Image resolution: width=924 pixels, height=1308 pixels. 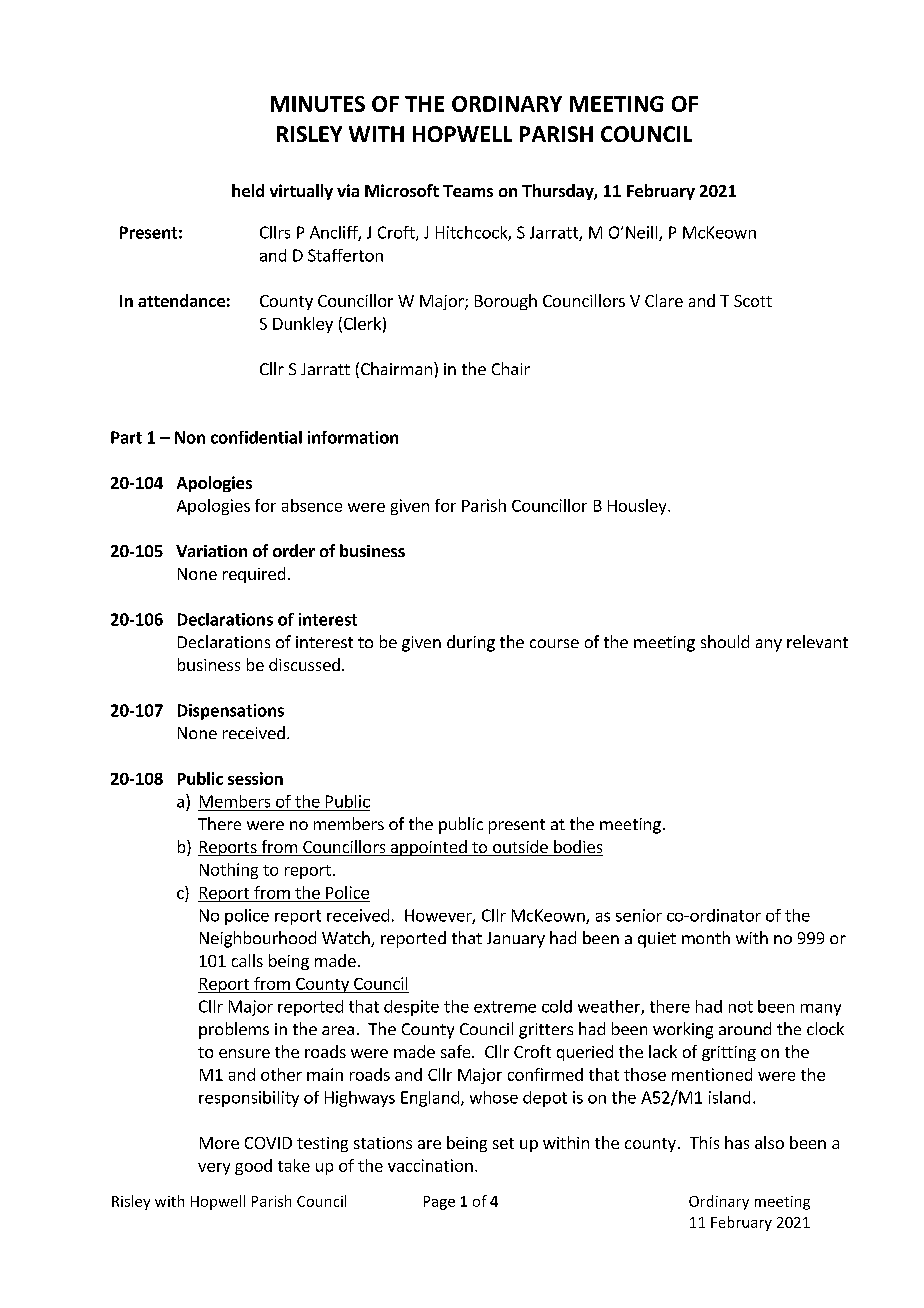 I want to click on Teams, so click(x=468, y=191).
